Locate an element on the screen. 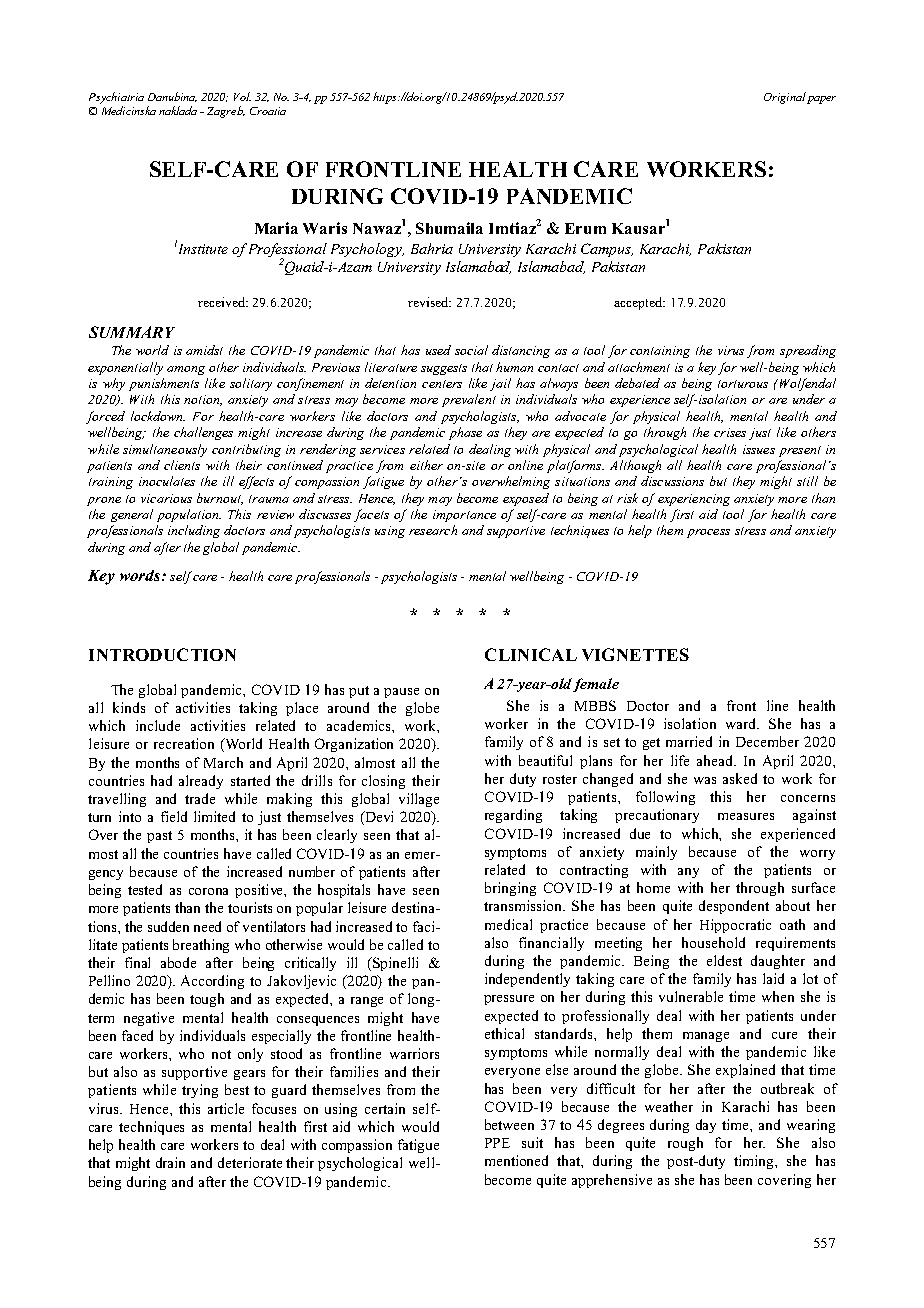  PPE is located at coordinates (497, 1143).
